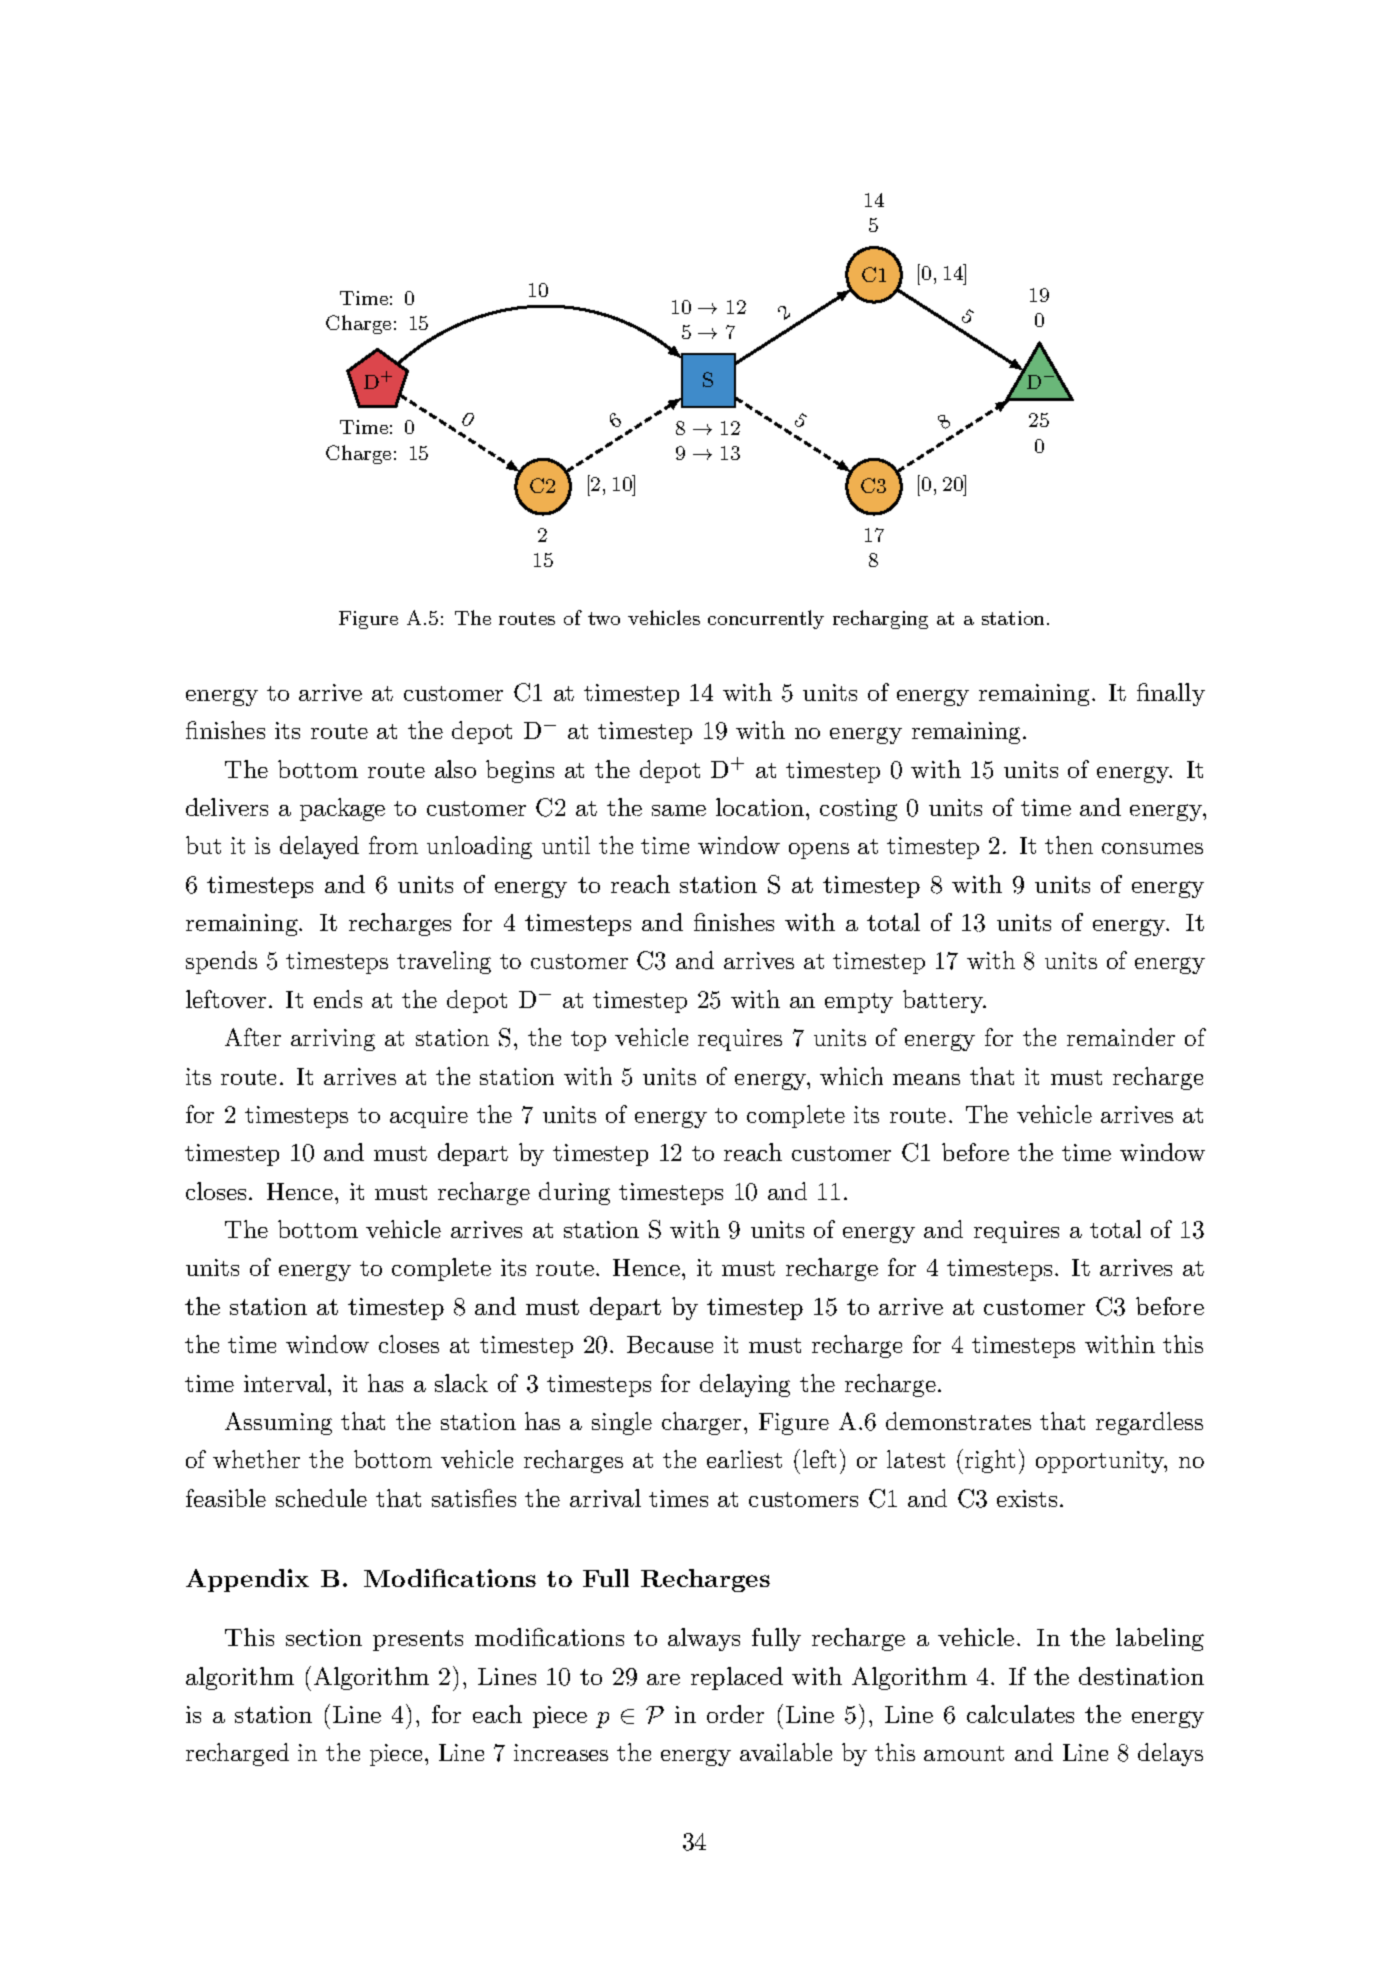 The image size is (1390, 1966). What do you see at coordinates (429, 1117) in the page?
I see `acquire` at bounding box center [429, 1117].
